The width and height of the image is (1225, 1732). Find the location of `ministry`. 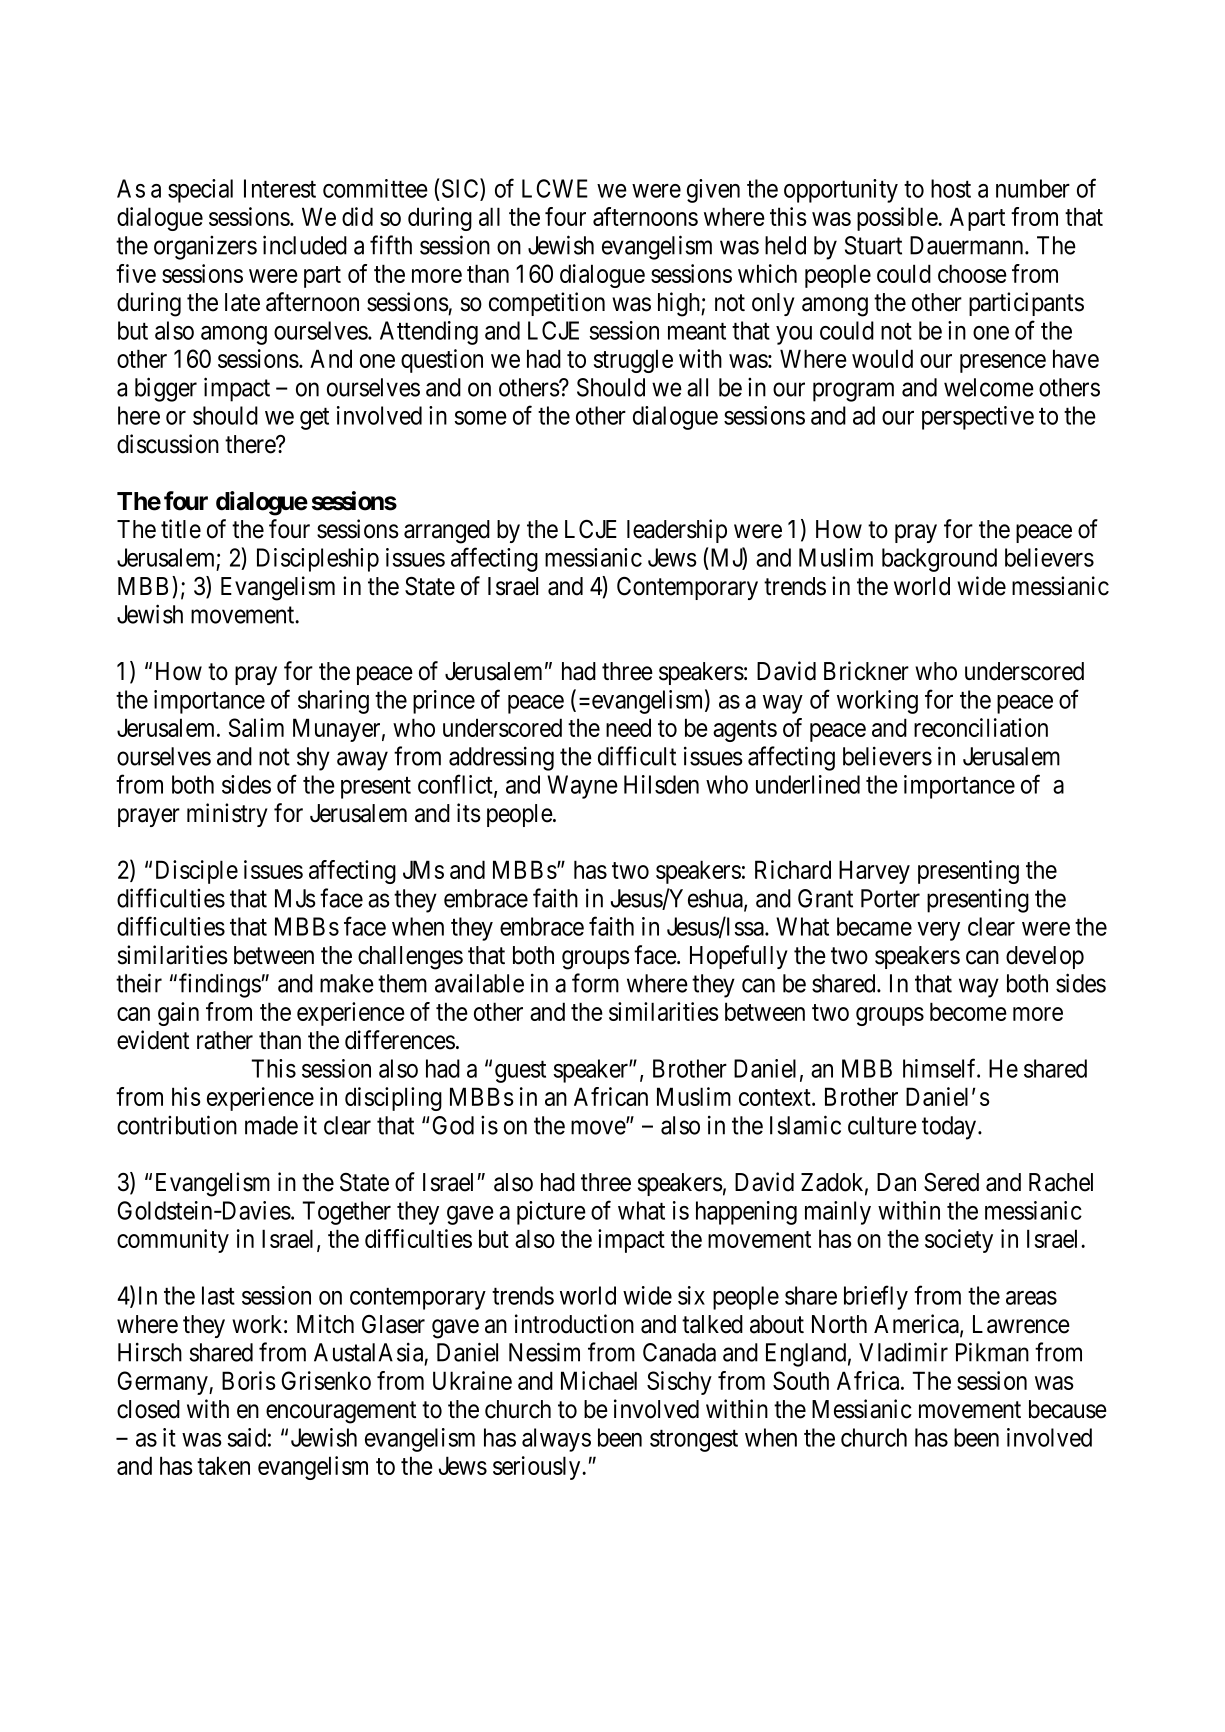

ministry is located at coordinates (227, 815).
